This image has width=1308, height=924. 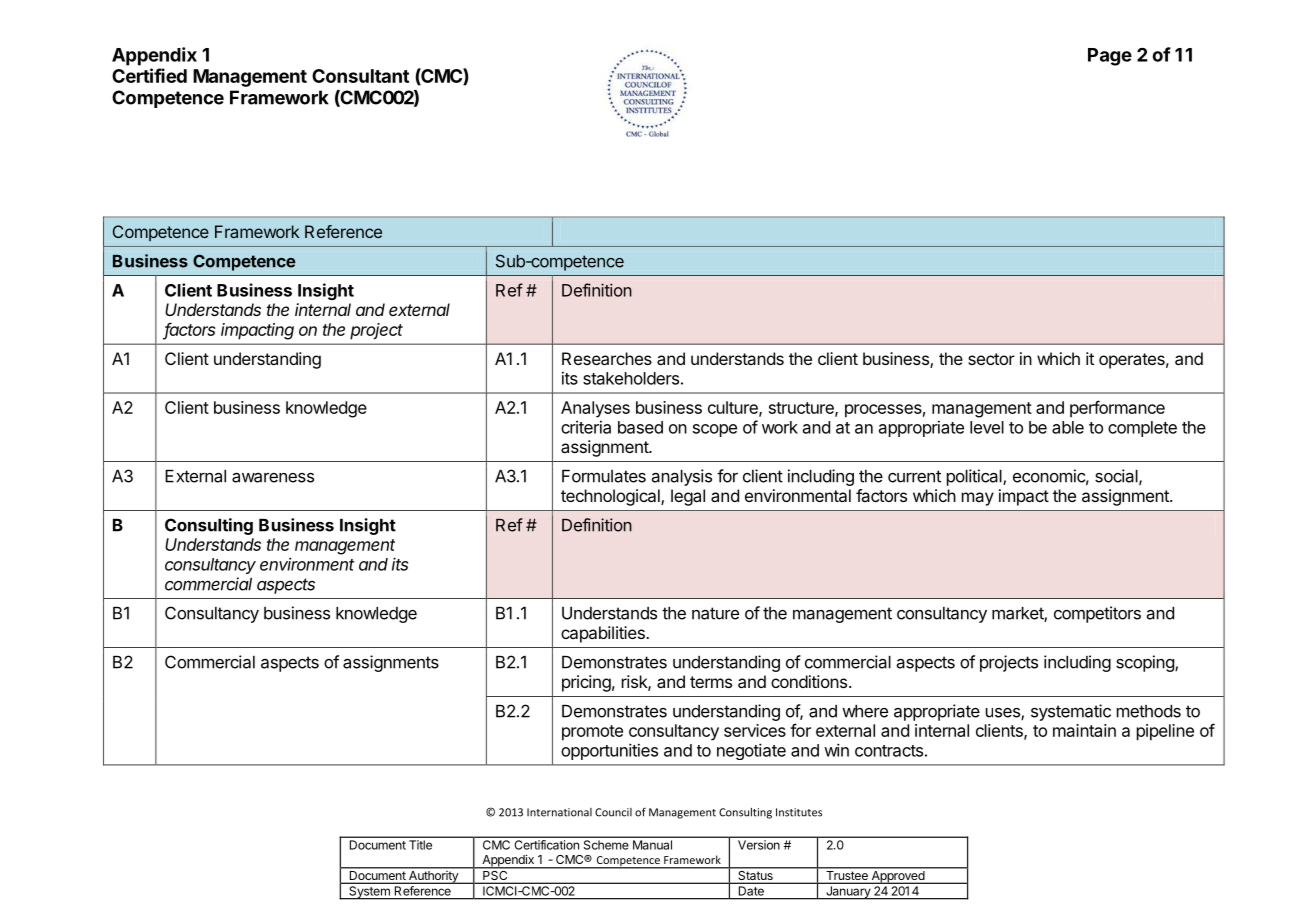 What do you see at coordinates (421, 845) in the image?
I see `Title` at bounding box center [421, 845].
